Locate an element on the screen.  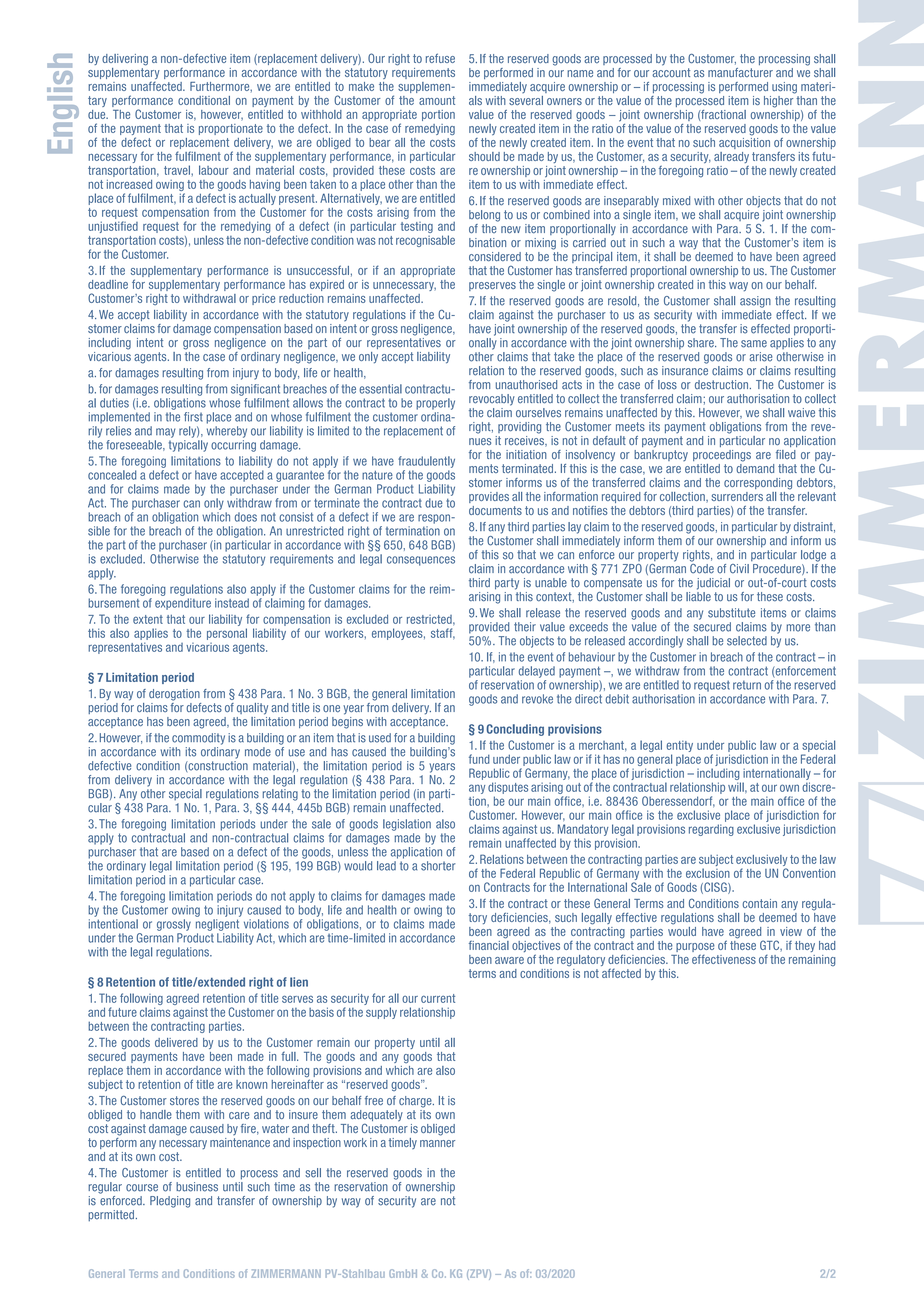
properly is located at coordinates (435, 404).
